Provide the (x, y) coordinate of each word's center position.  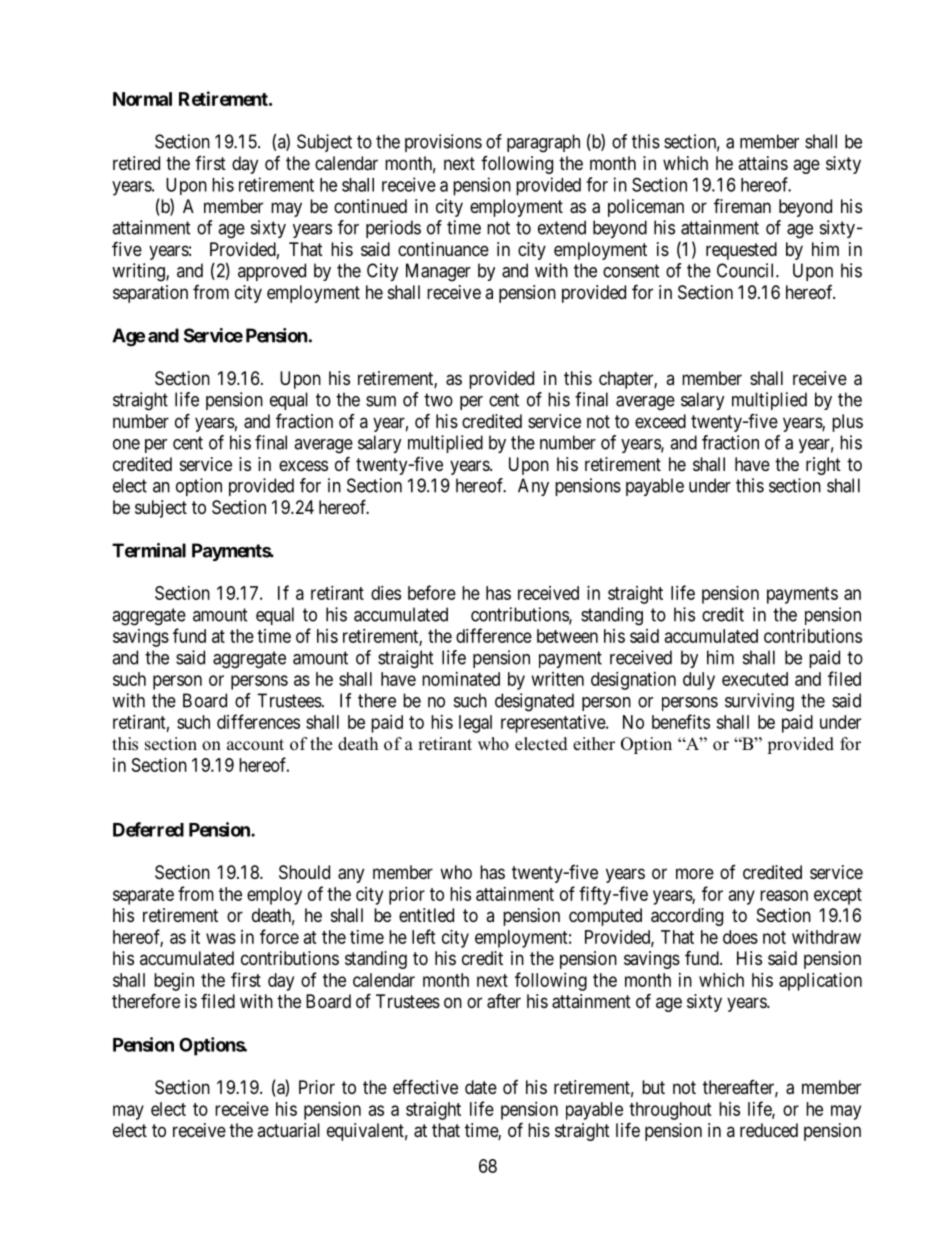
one (126, 444)
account (255, 745)
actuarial (288, 1130)
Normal (142, 99)
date (481, 1087)
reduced (769, 1130)
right (823, 466)
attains (763, 163)
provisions (443, 143)
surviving (759, 702)
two (438, 400)
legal (475, 724)
